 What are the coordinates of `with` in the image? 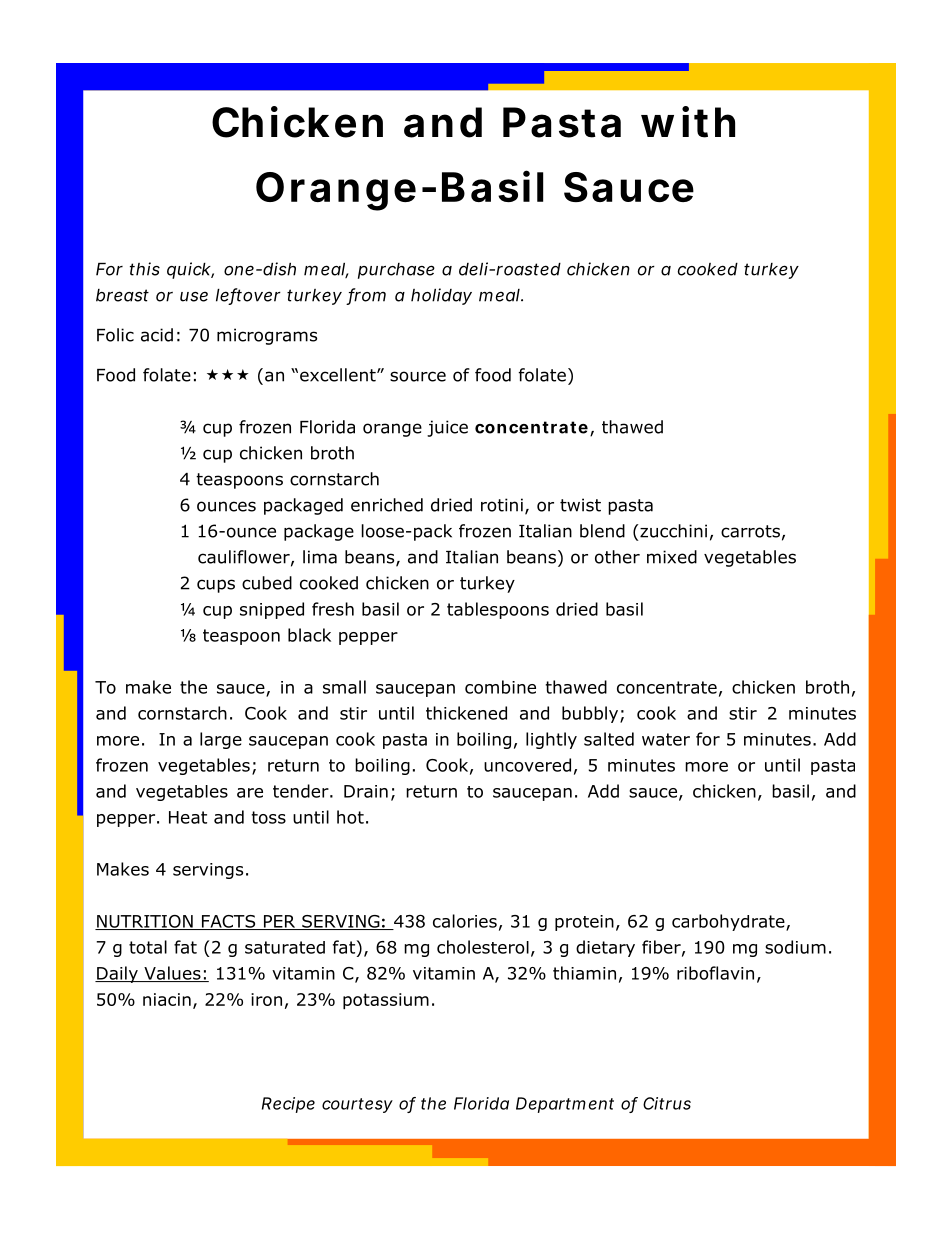 It's located at (688, 122).
